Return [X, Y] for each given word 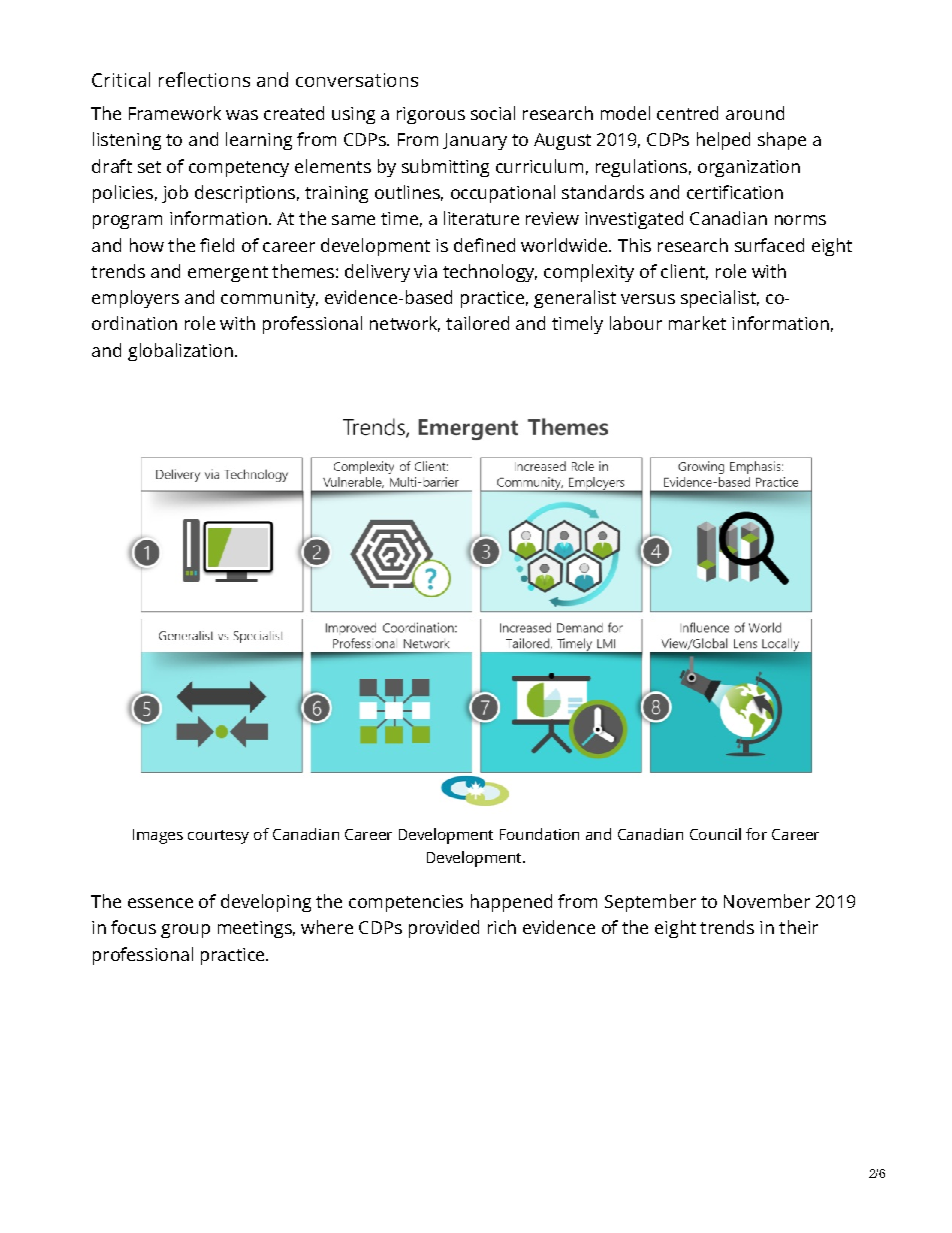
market [697, 323]
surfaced [769, 245]
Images [158, 836]
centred [687, 113]
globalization [180, 352]
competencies [406, 903]
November [767, 901]
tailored [477, 323]
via [425, 271]
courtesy [218, 837]
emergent [228, 274]
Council [715, 834]
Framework [175, 113]
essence [160, 903]
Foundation [539, 834]
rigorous [431, 115]
